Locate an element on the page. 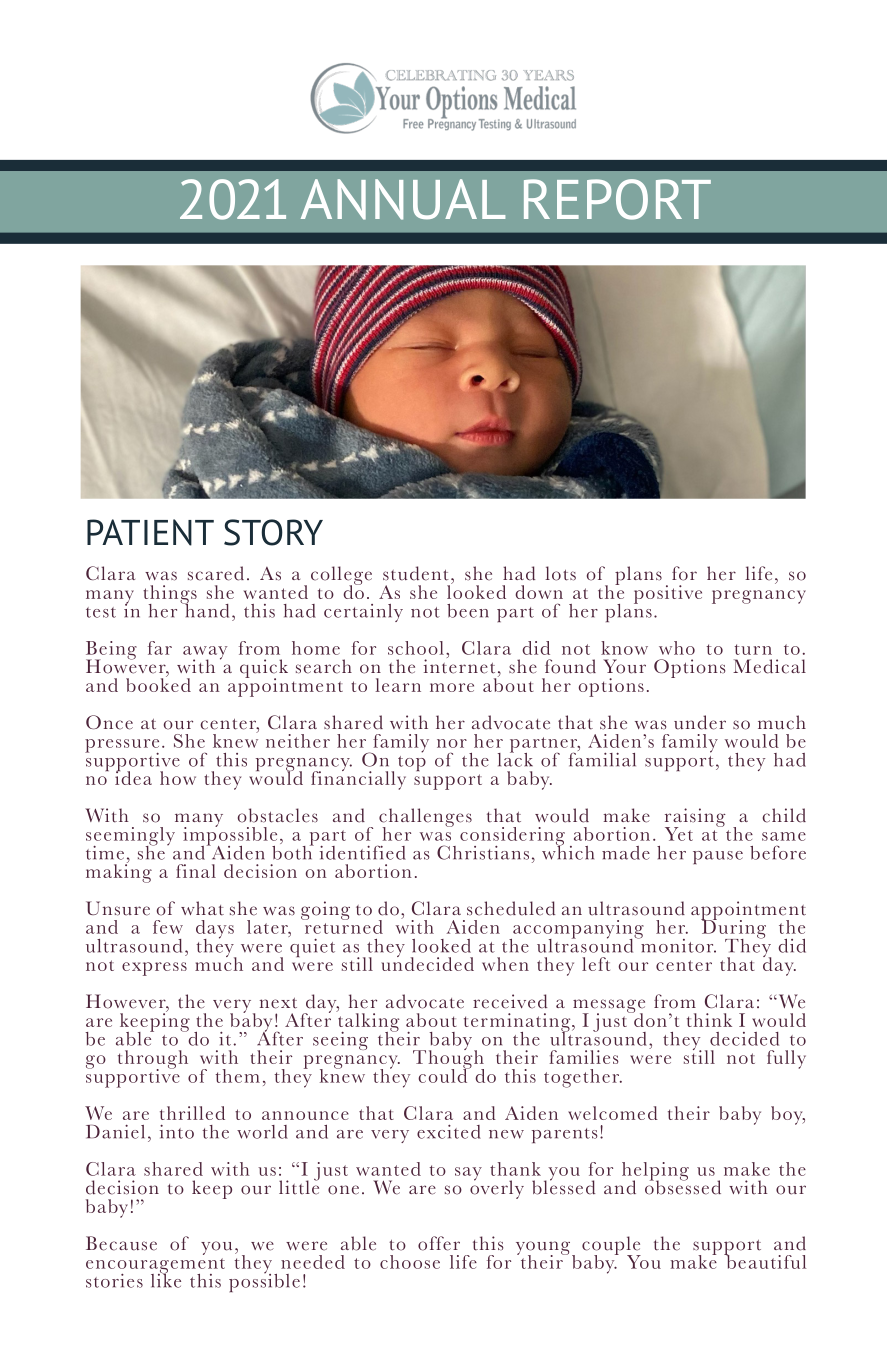  nor is located at coordinates (452, 743).
